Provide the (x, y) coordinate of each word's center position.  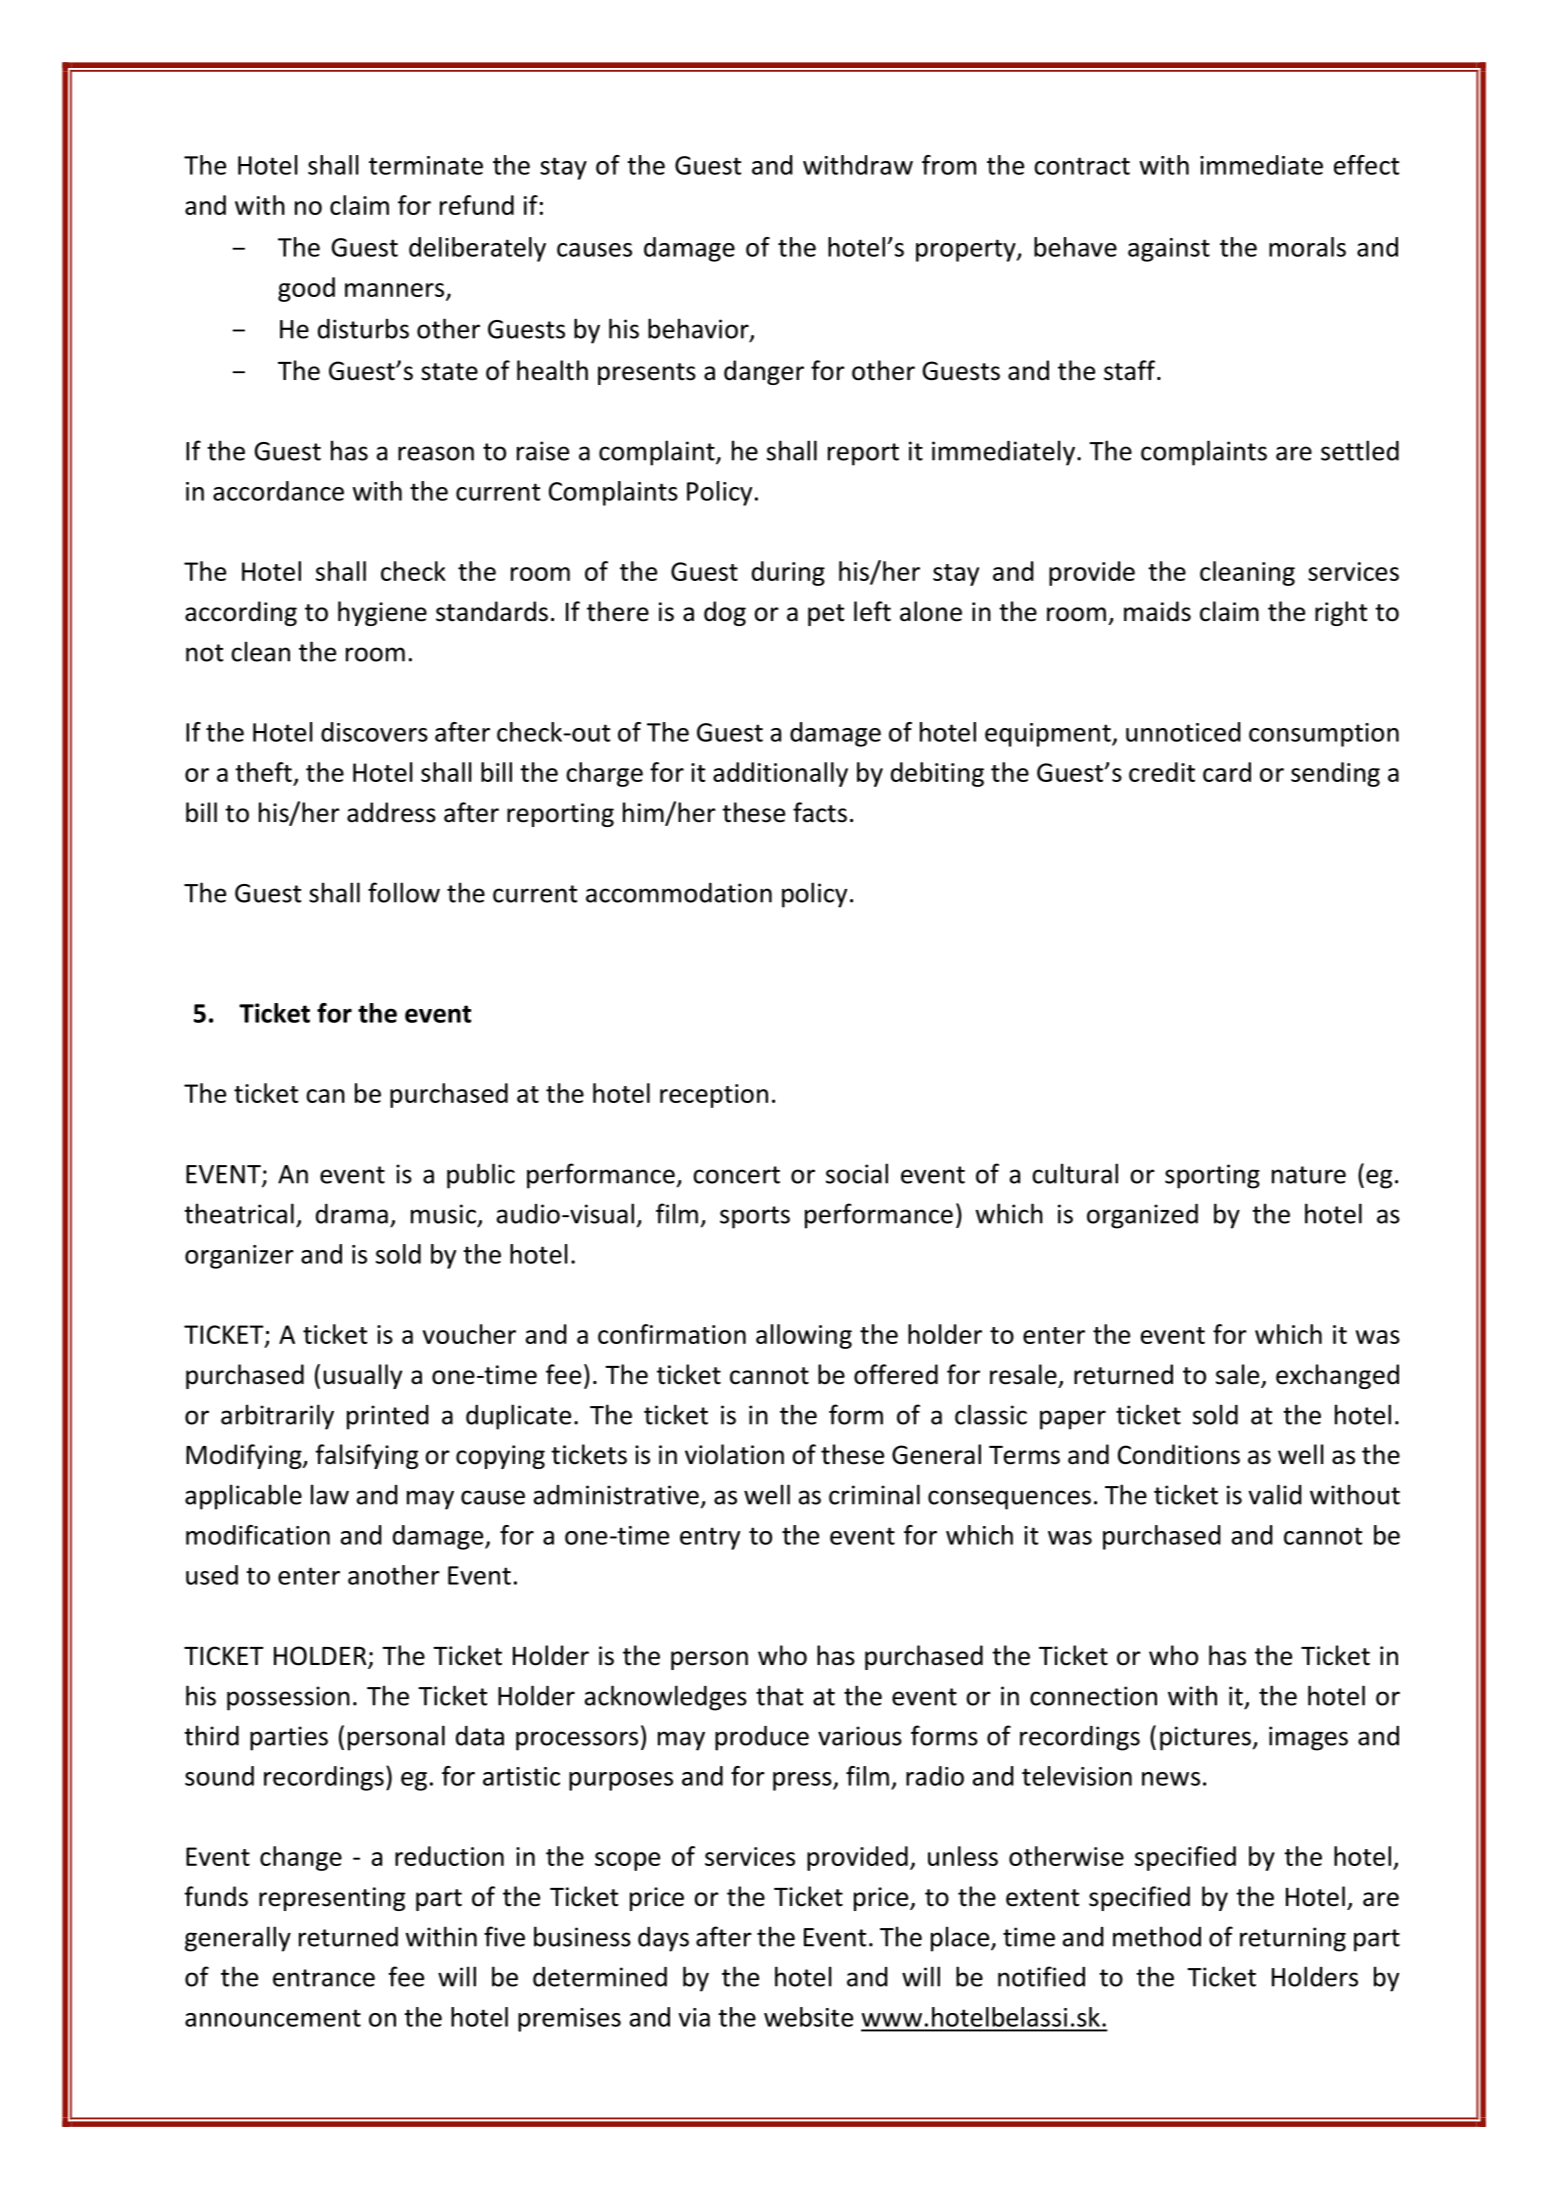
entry (710, 1538)
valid (1275, 1494)
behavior (699, 329)
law (330, 1494)
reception (714, 1096)
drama (352, 1213)
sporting (1212, 1176)
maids (1157, 611)
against (1169, 250)
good (306, 289)
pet (826, 615)
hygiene (382, 613)
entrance (324, 1978)
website (808, 2017)
